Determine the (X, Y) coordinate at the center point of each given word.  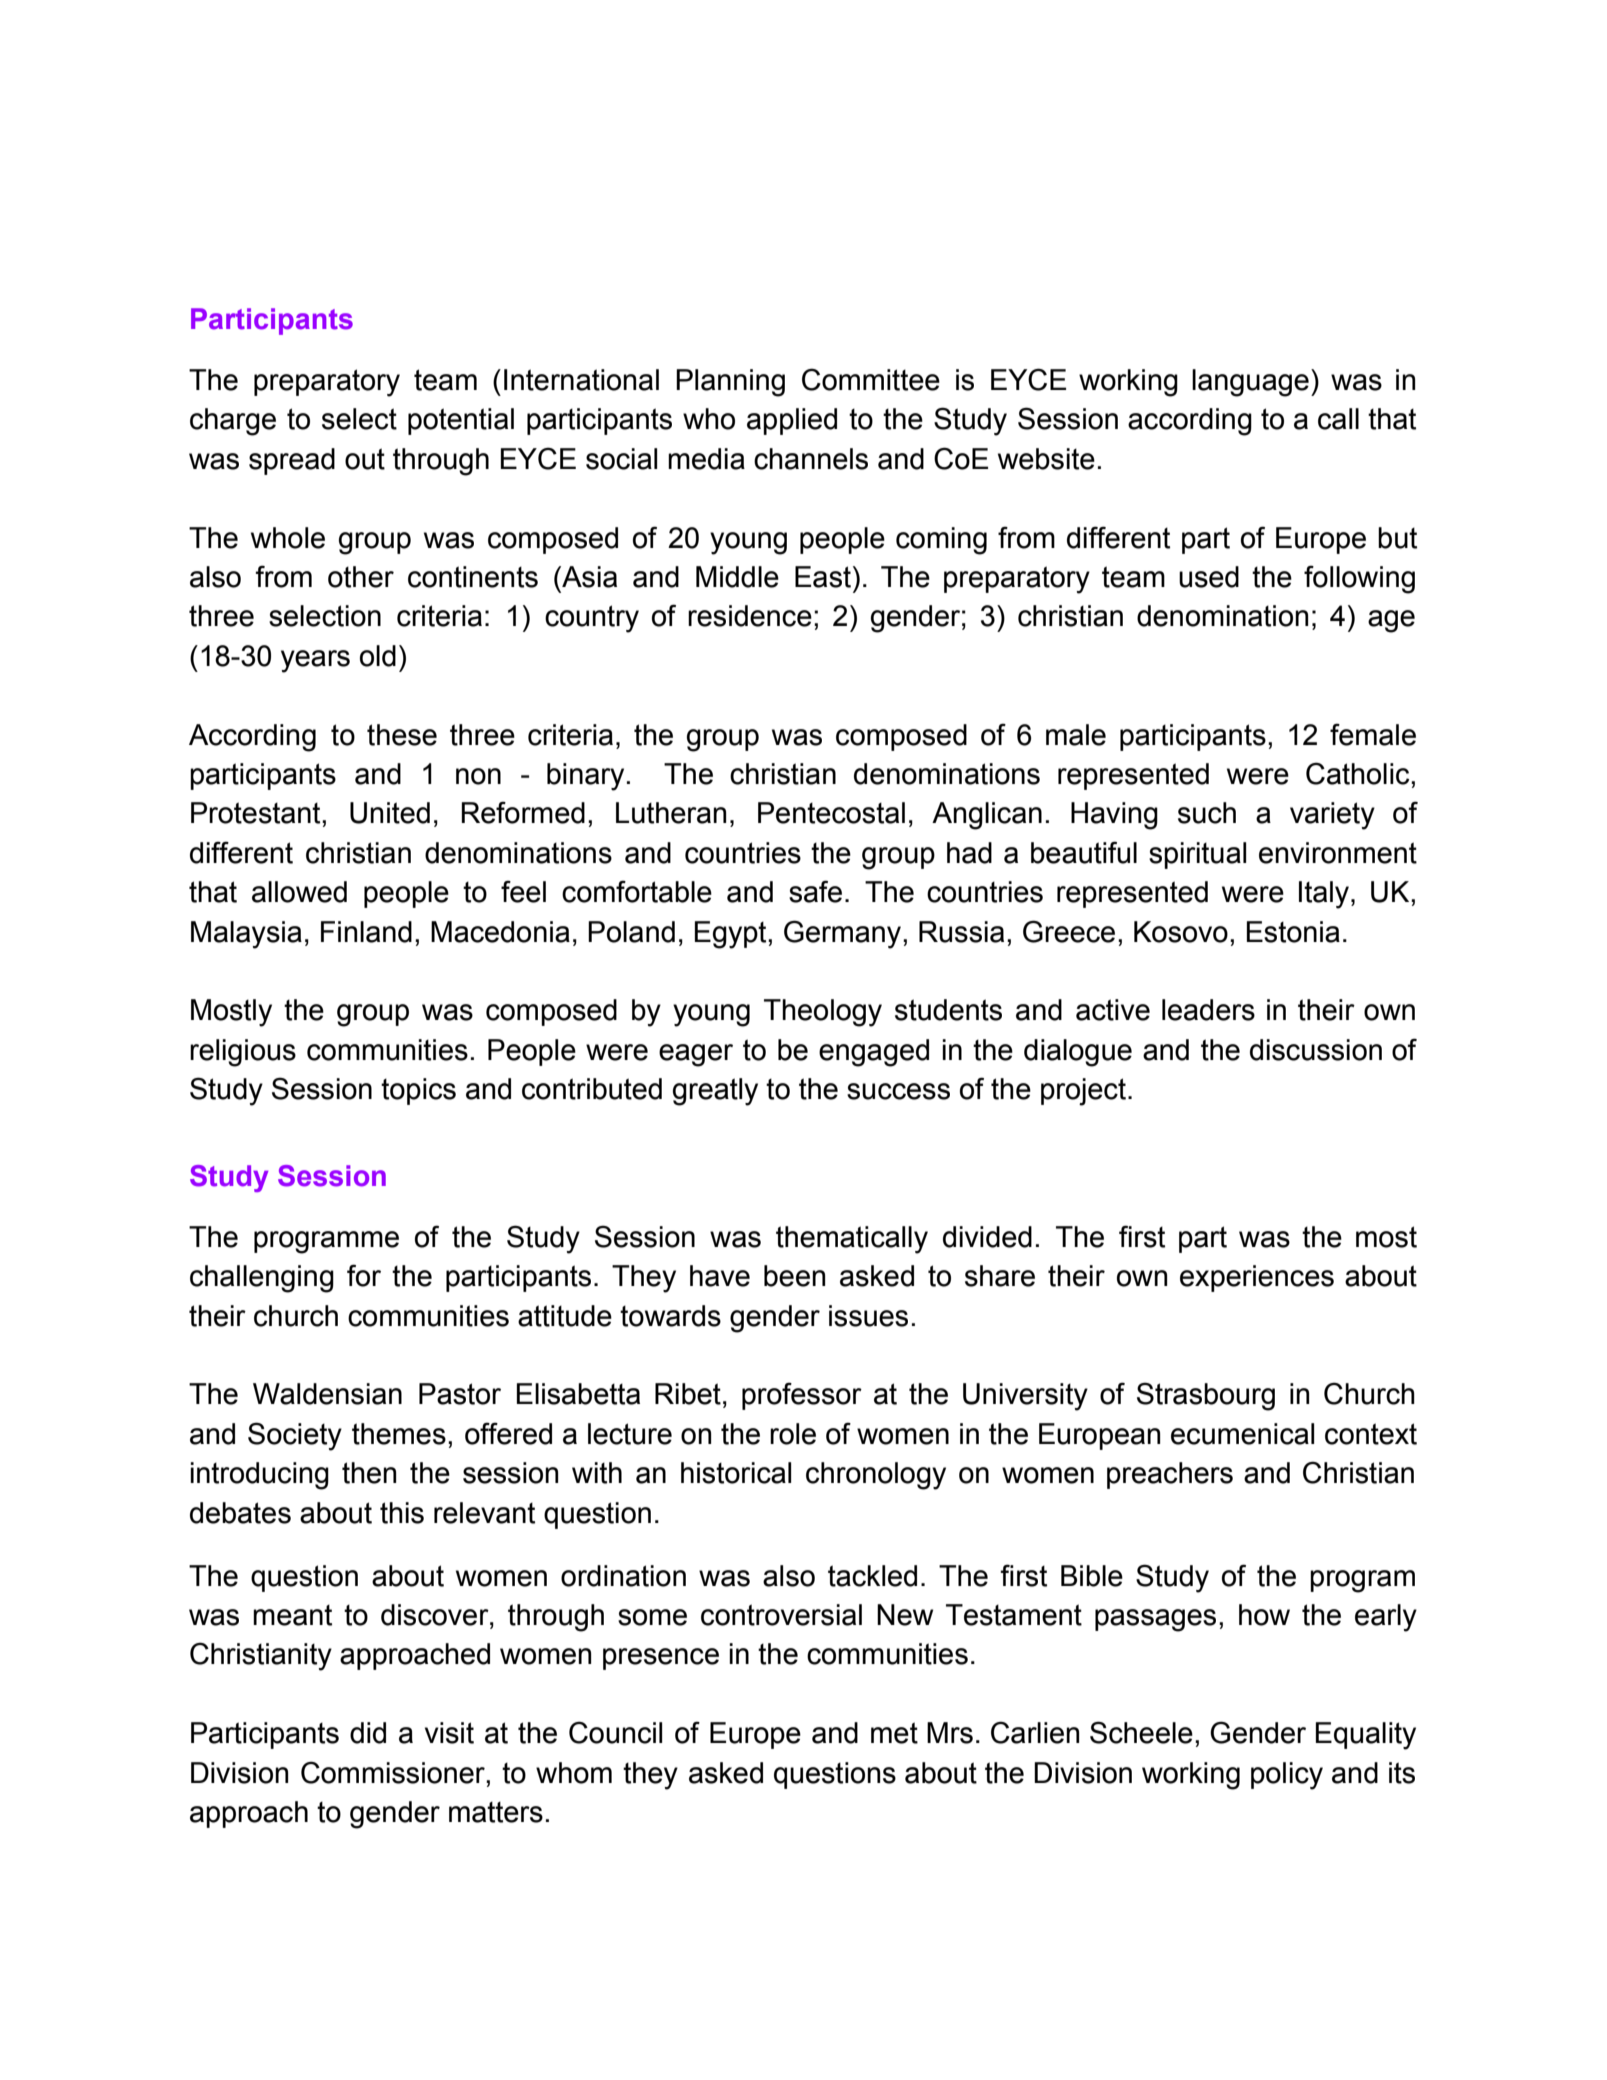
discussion (1316, 1050)
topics (418, 1091)
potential (461, 421)
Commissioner (394, 1772)
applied (792, 421)
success (898, 1091)
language (1250, 383)
